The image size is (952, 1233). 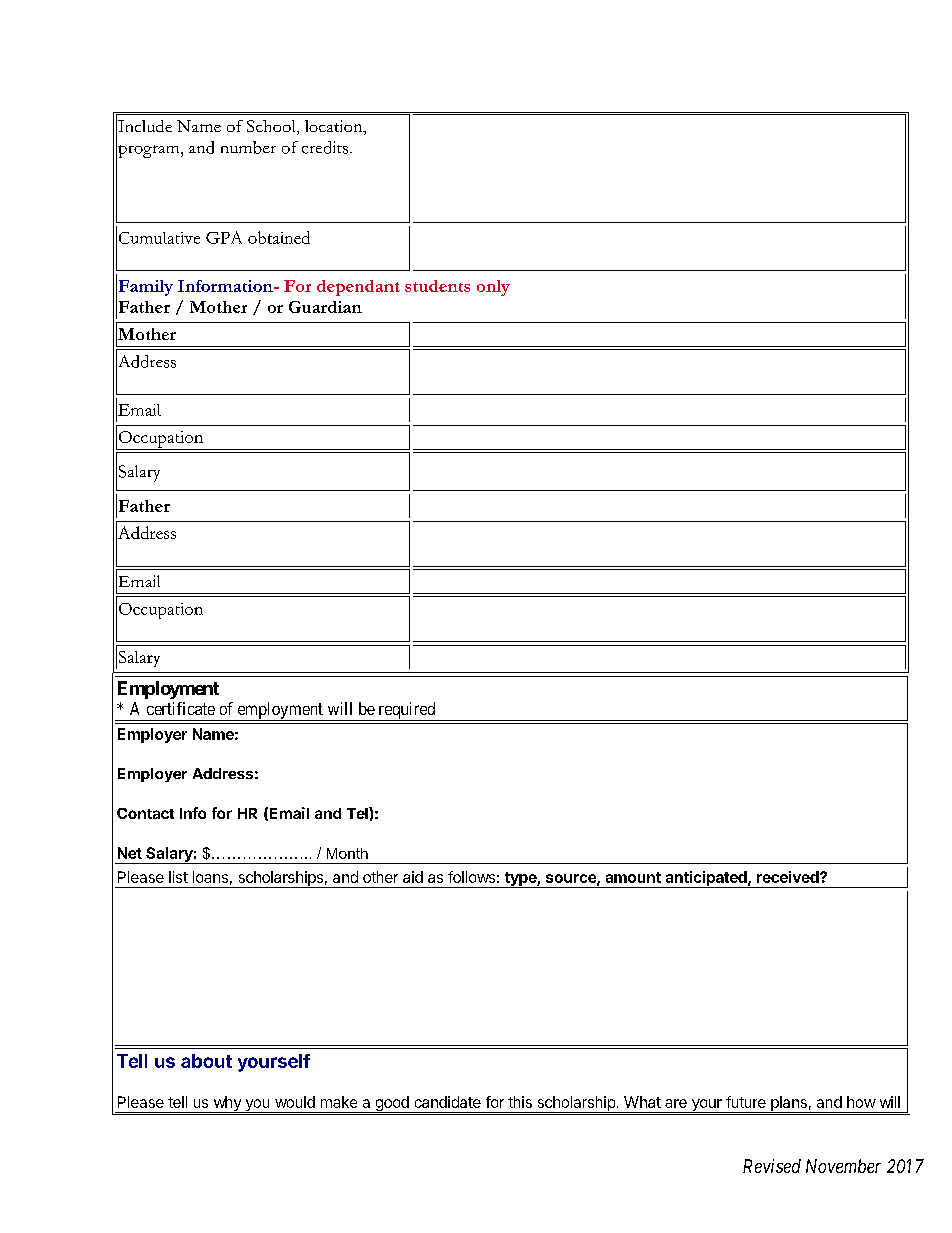 I want to click on number, so click(x=248, y=147).
